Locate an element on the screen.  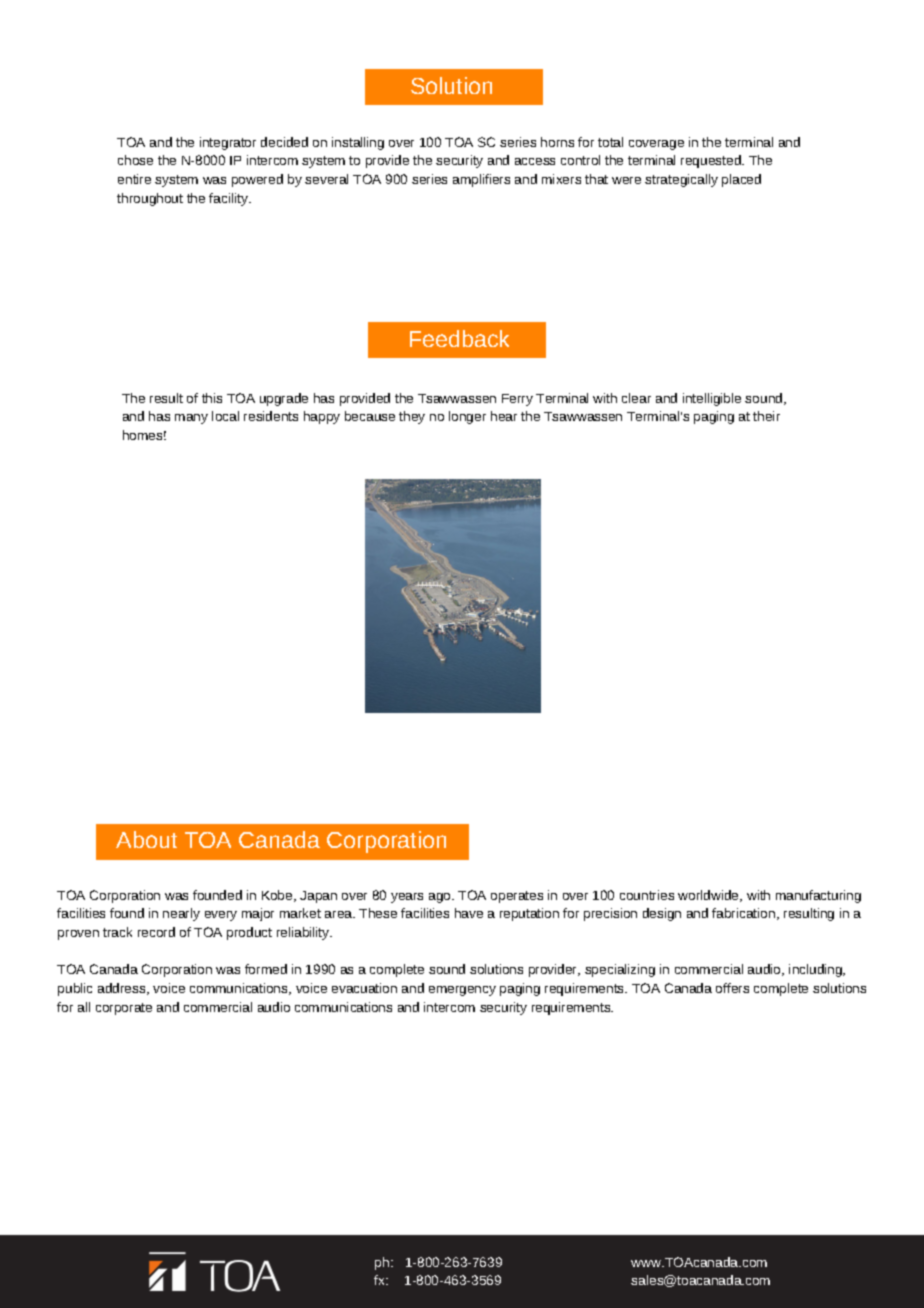
longer is located at coordinates (467, 417).
